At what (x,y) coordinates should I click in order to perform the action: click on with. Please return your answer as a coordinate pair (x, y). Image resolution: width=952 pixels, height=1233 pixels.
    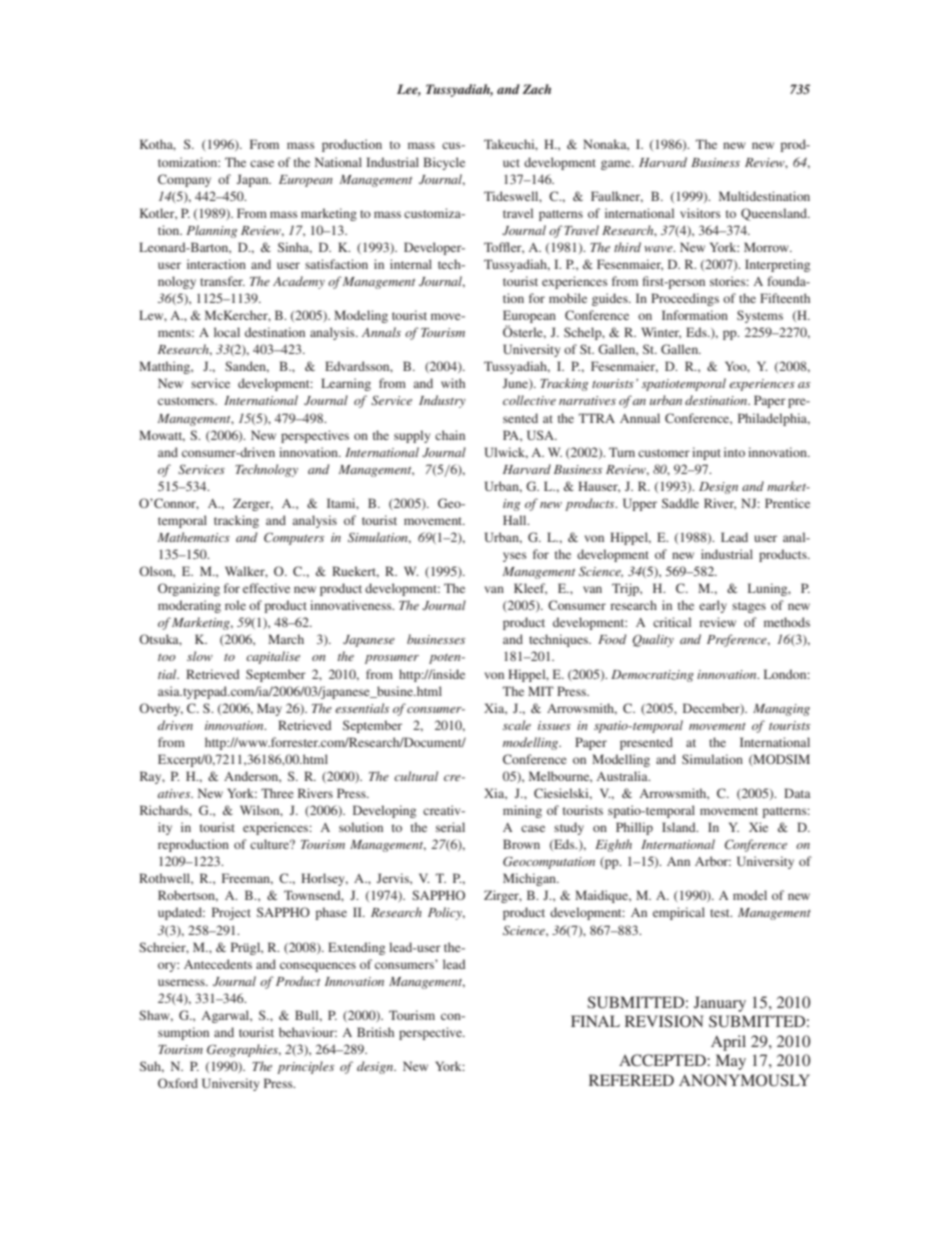
    Looking at the image, I should click on (453, 383).
